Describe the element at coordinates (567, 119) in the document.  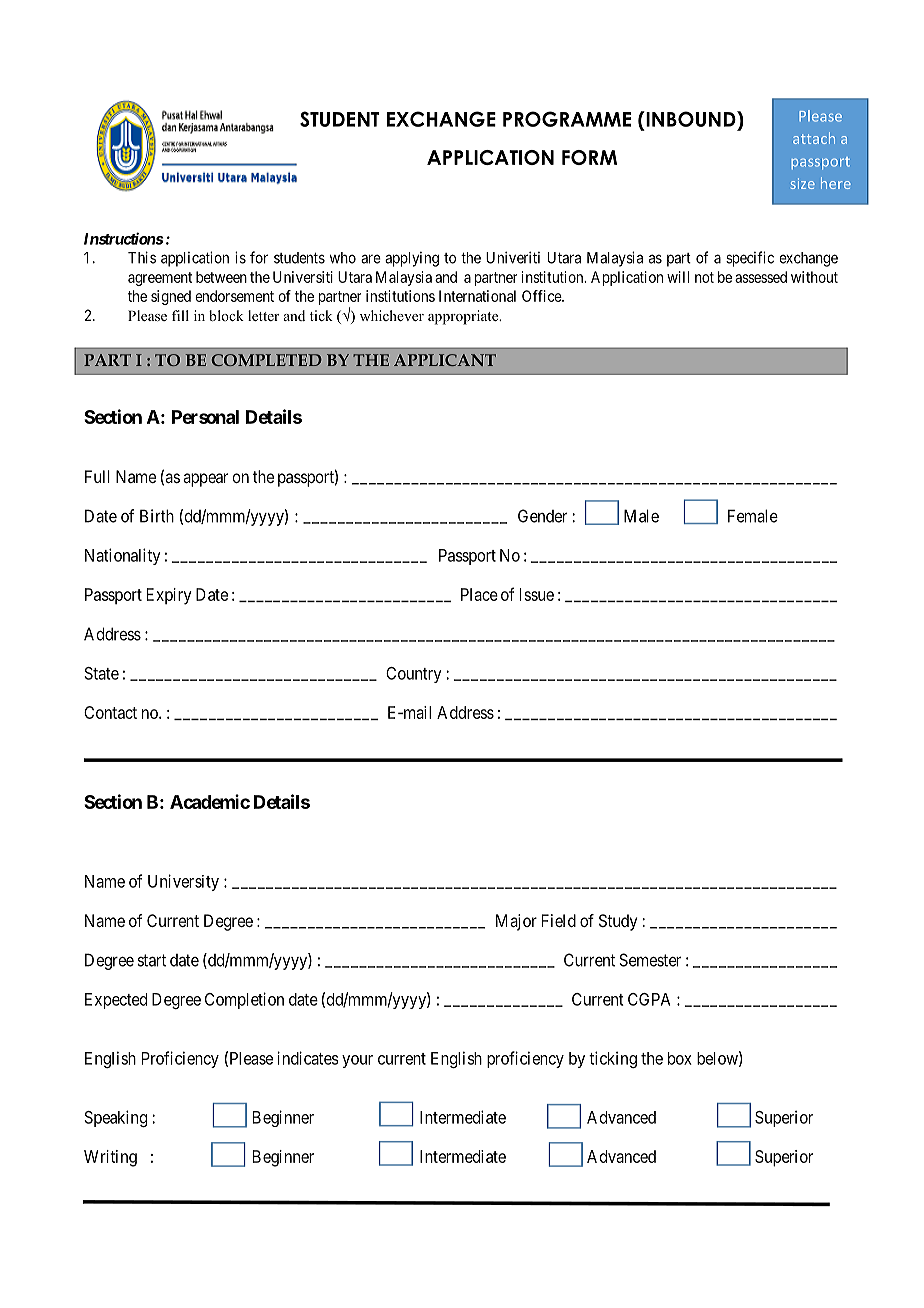
I see `PROGRAMME` at that location.
